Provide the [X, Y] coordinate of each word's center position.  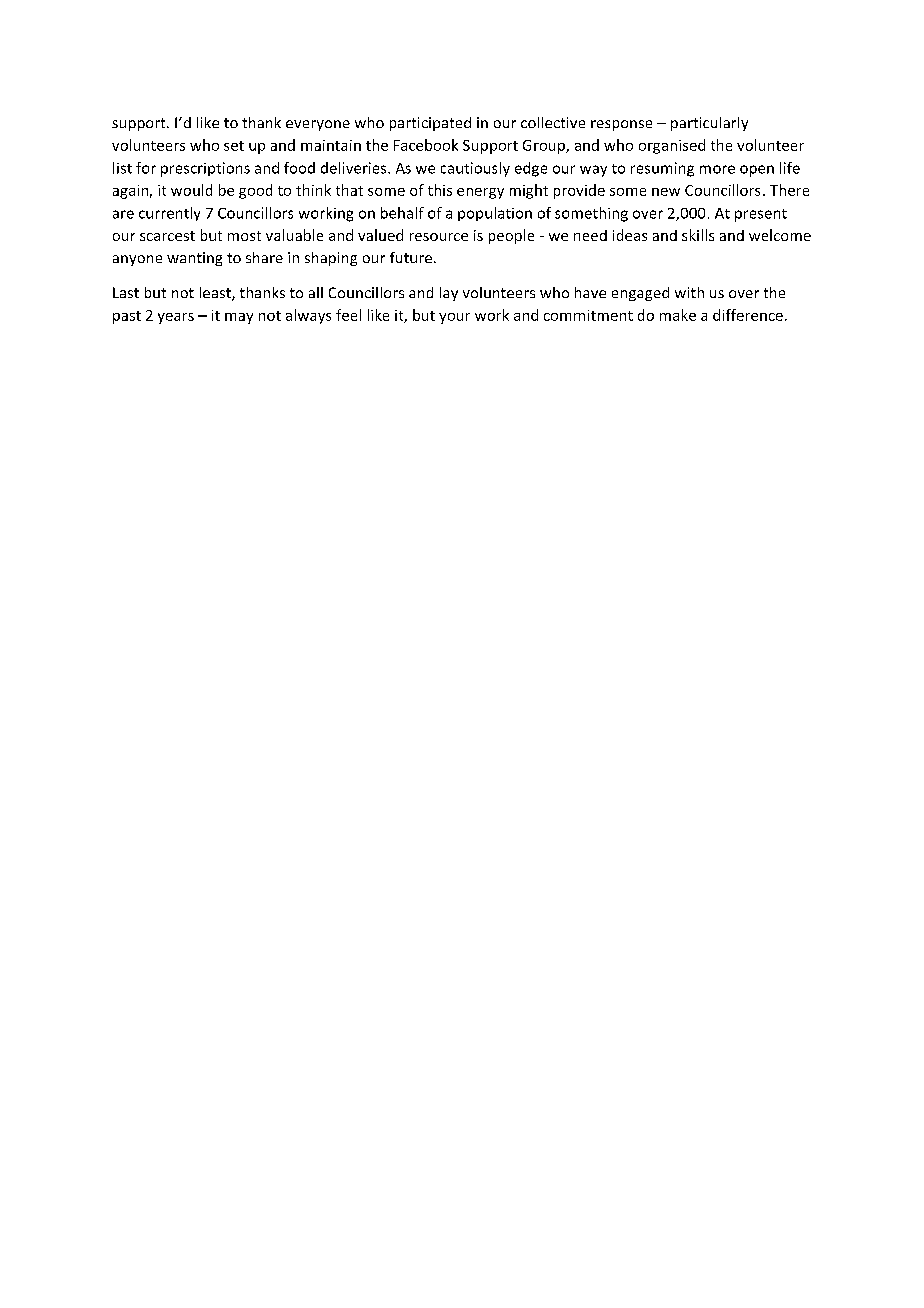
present [761, 215]
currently [169, 214]
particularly [709, 124]
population [495, 214]
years [176, 318]
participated [430, 124]
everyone [318, 125]
